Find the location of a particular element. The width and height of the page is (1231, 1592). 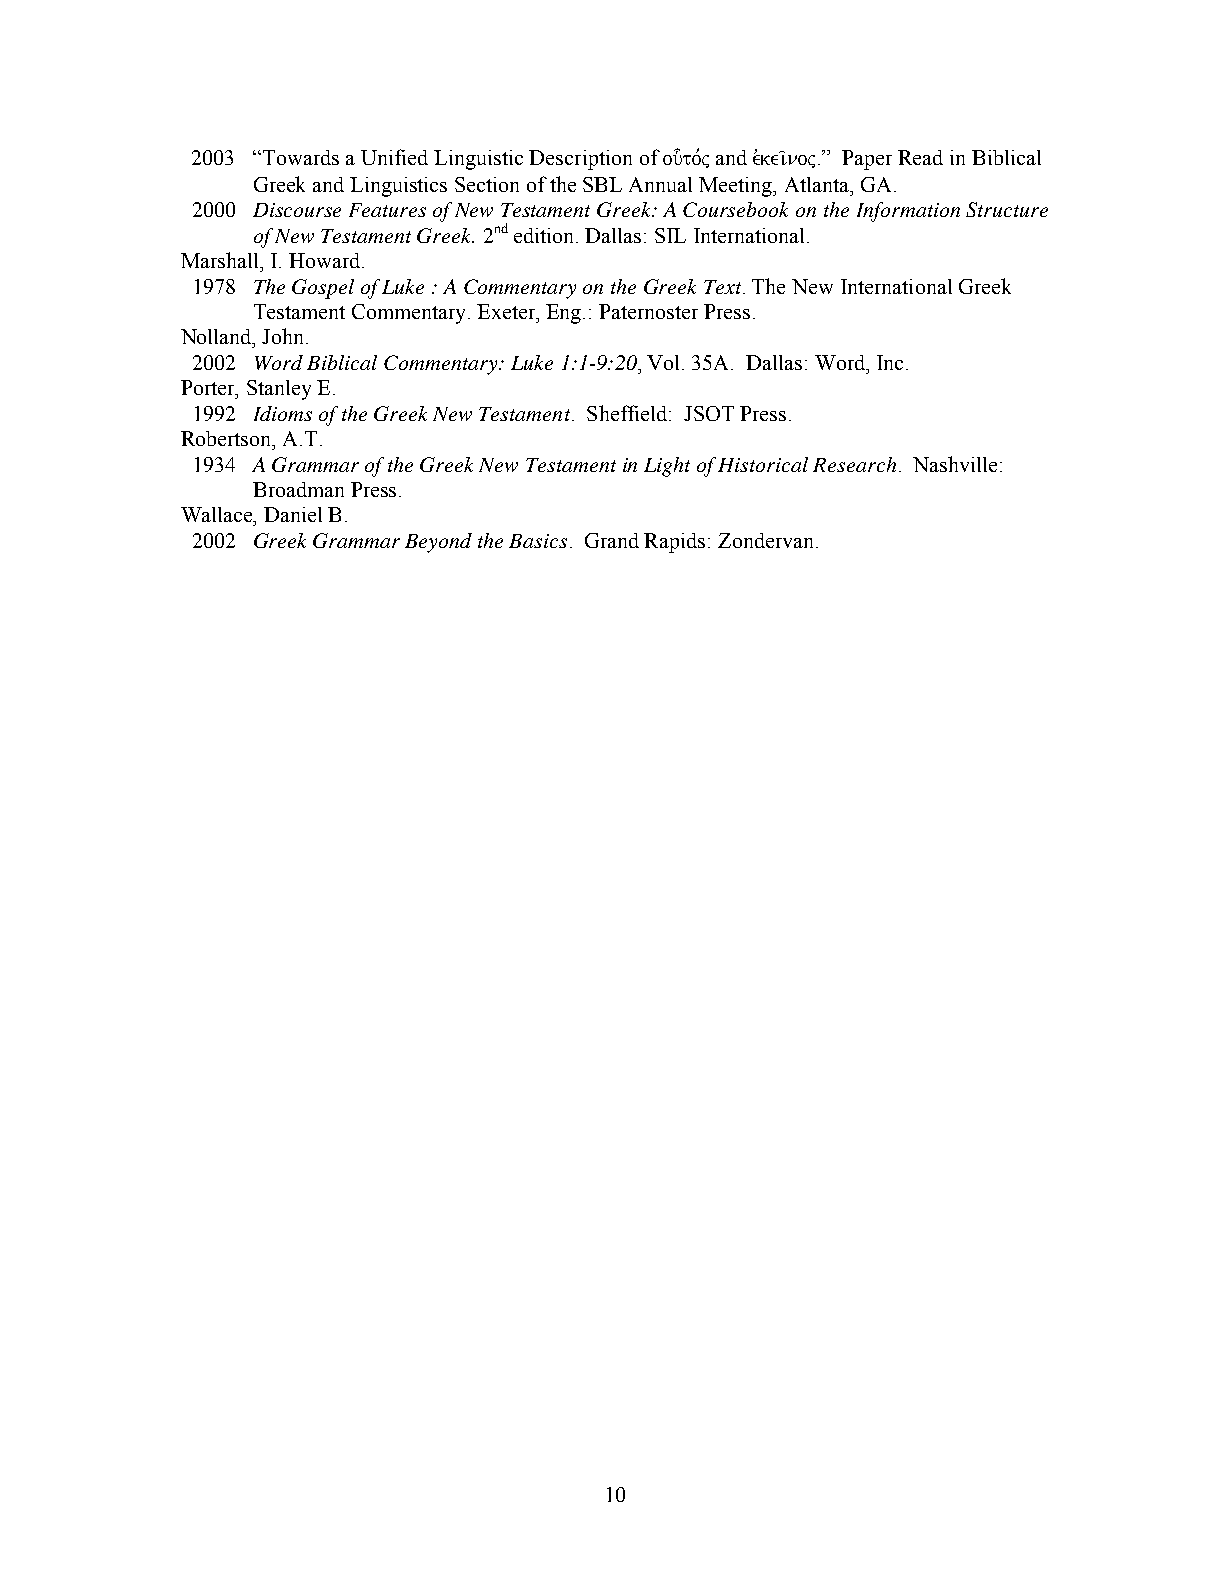

Information is located at coordinates (908, 212).
